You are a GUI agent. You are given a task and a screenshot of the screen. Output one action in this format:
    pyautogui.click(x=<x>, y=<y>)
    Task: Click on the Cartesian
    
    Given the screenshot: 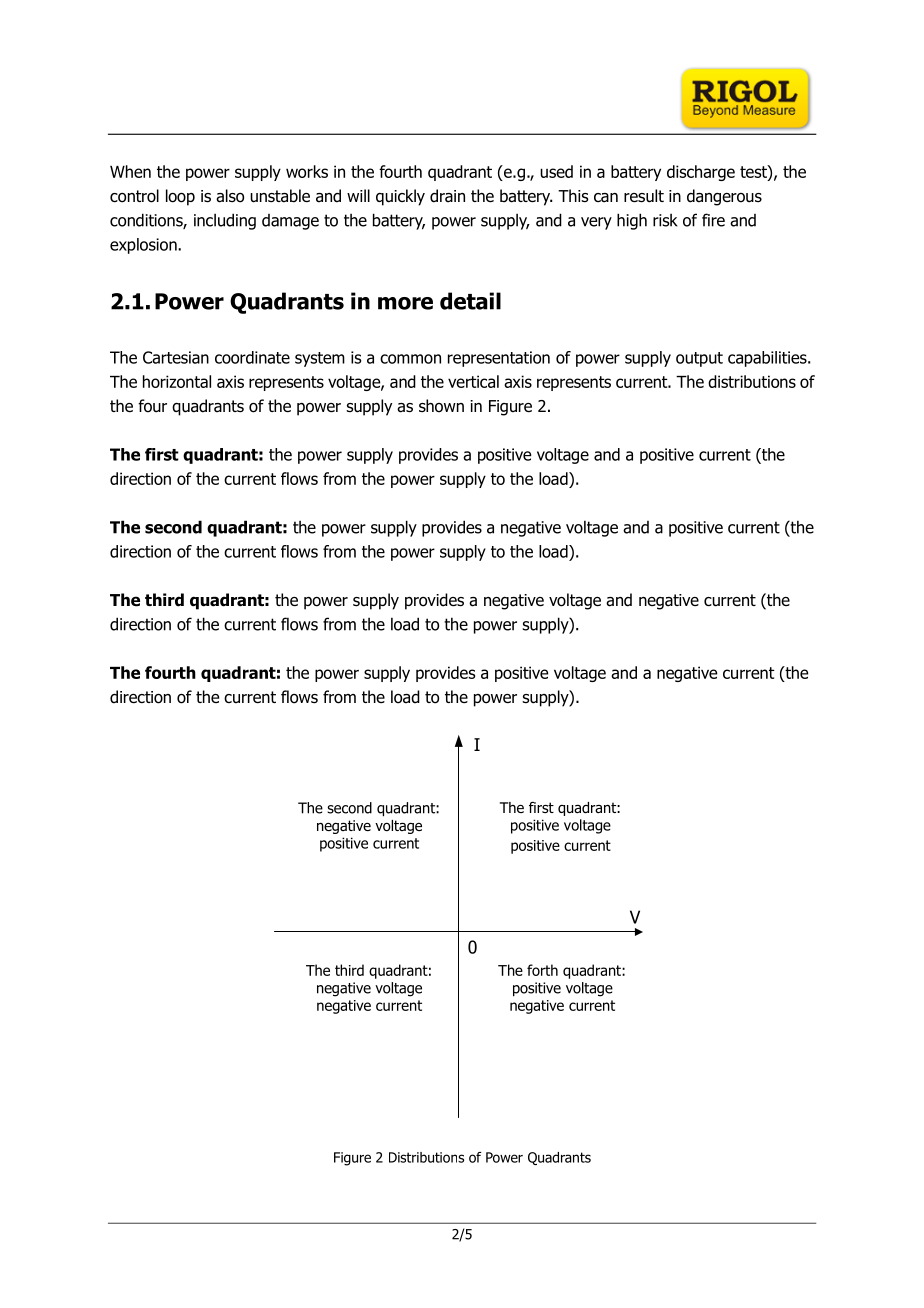 What is the action you would take?
    pyautogui.click(x=176, y=357)
